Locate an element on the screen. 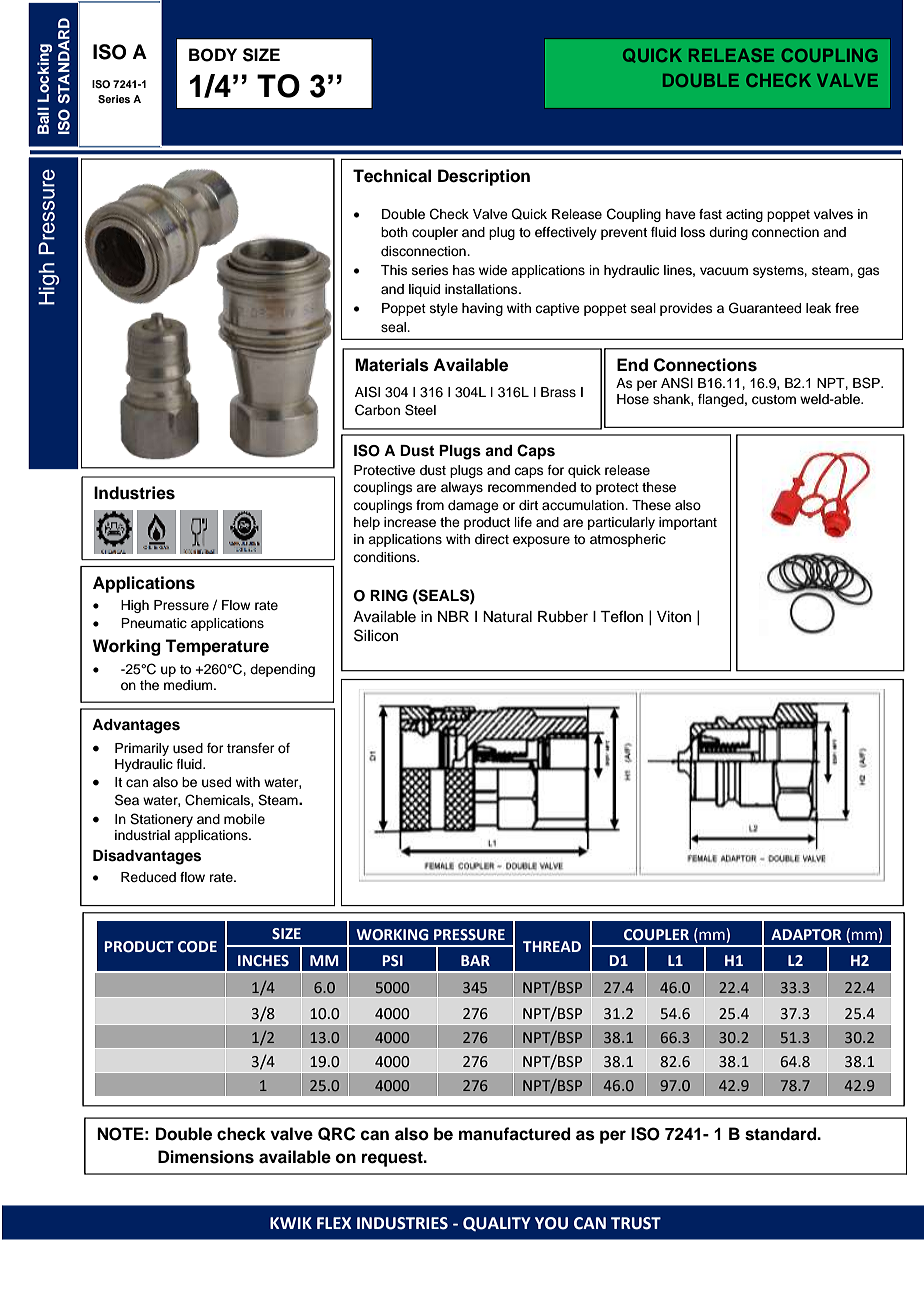  QUALITY is located at coordinates (497, 1224).
